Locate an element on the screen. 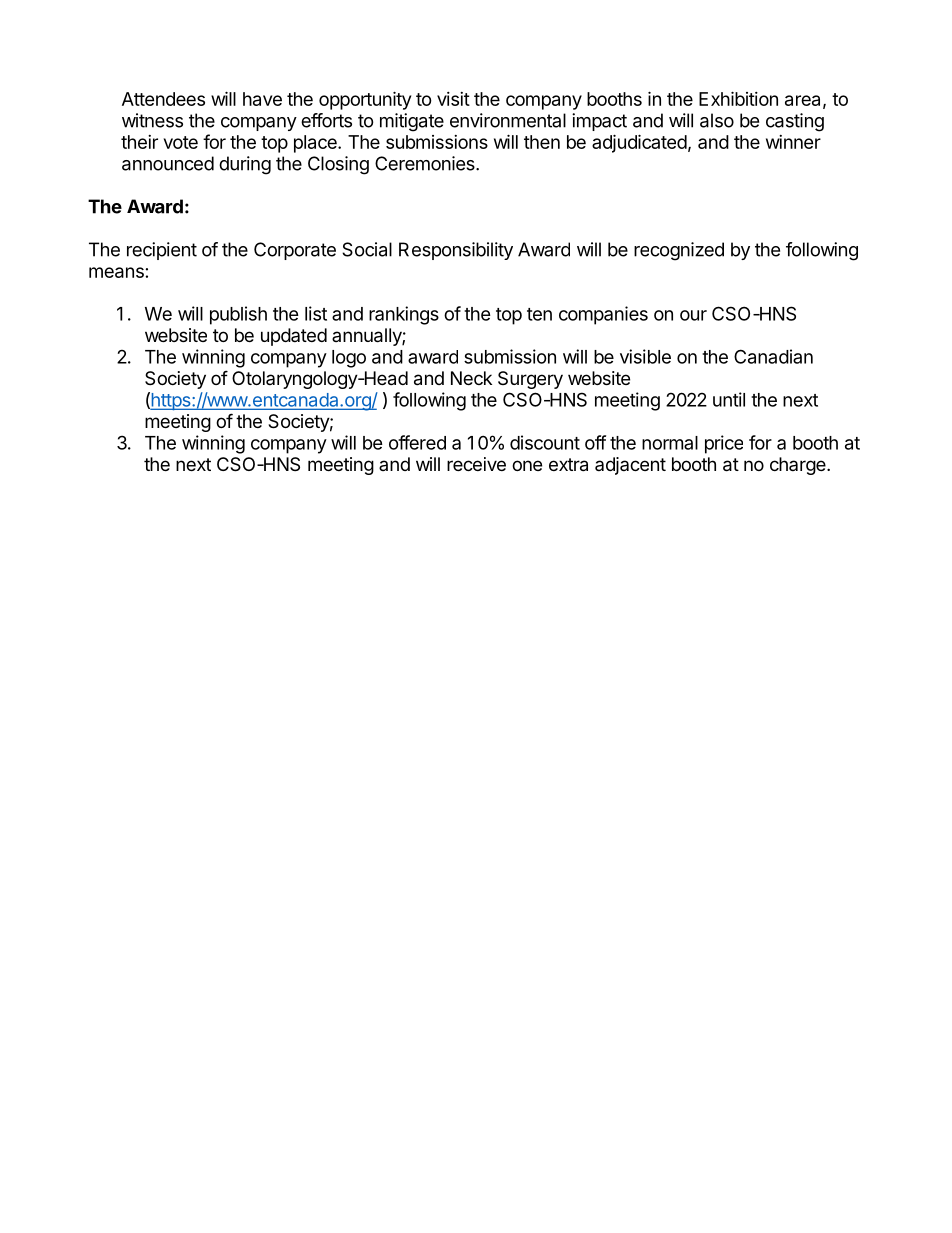 Image resolution: width=952 pixels, height=1233 pixels. offered is located at coordinates (417, 442).
